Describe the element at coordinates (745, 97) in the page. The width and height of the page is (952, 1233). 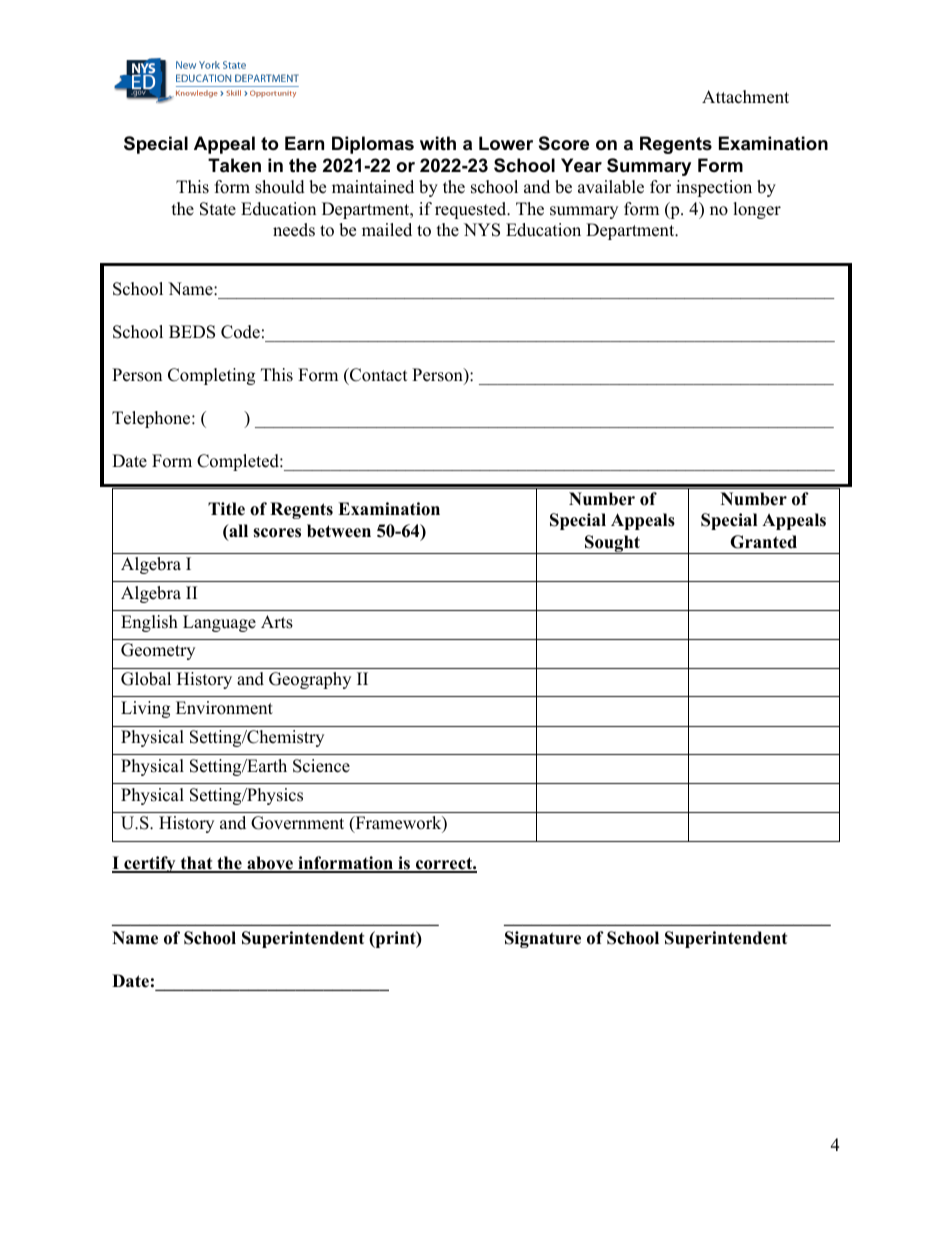
I see `Attachment` at that location.
